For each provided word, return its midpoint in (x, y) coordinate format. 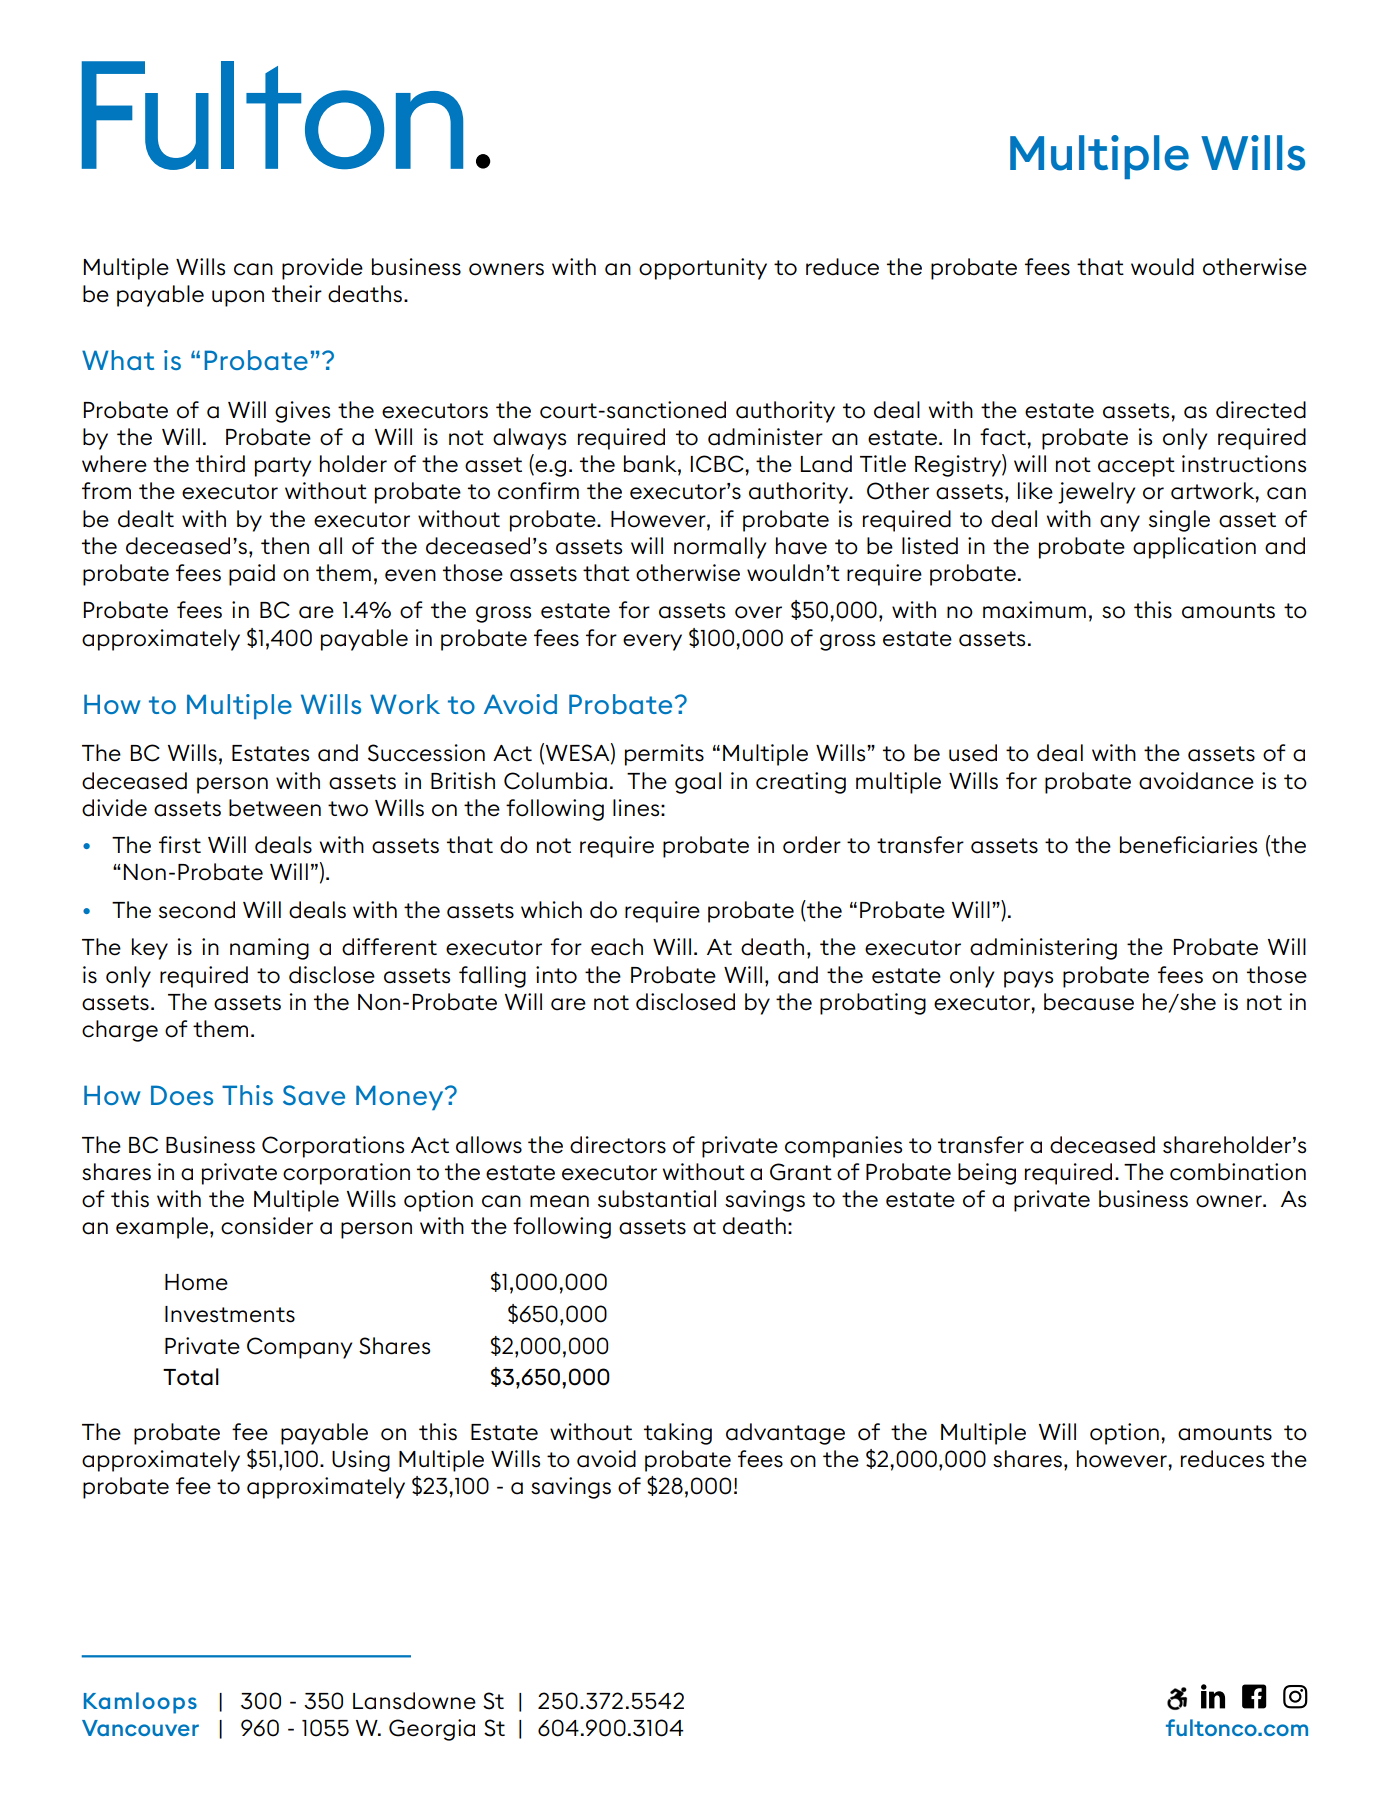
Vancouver (140, 1728)
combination (1238, 1172)
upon (238, 298)
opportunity (703, 269)
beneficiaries (1188, 845)
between (275, 808)
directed (1261, 410)
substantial (657, 1199)
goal (698, 783)
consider (267, 1226)
